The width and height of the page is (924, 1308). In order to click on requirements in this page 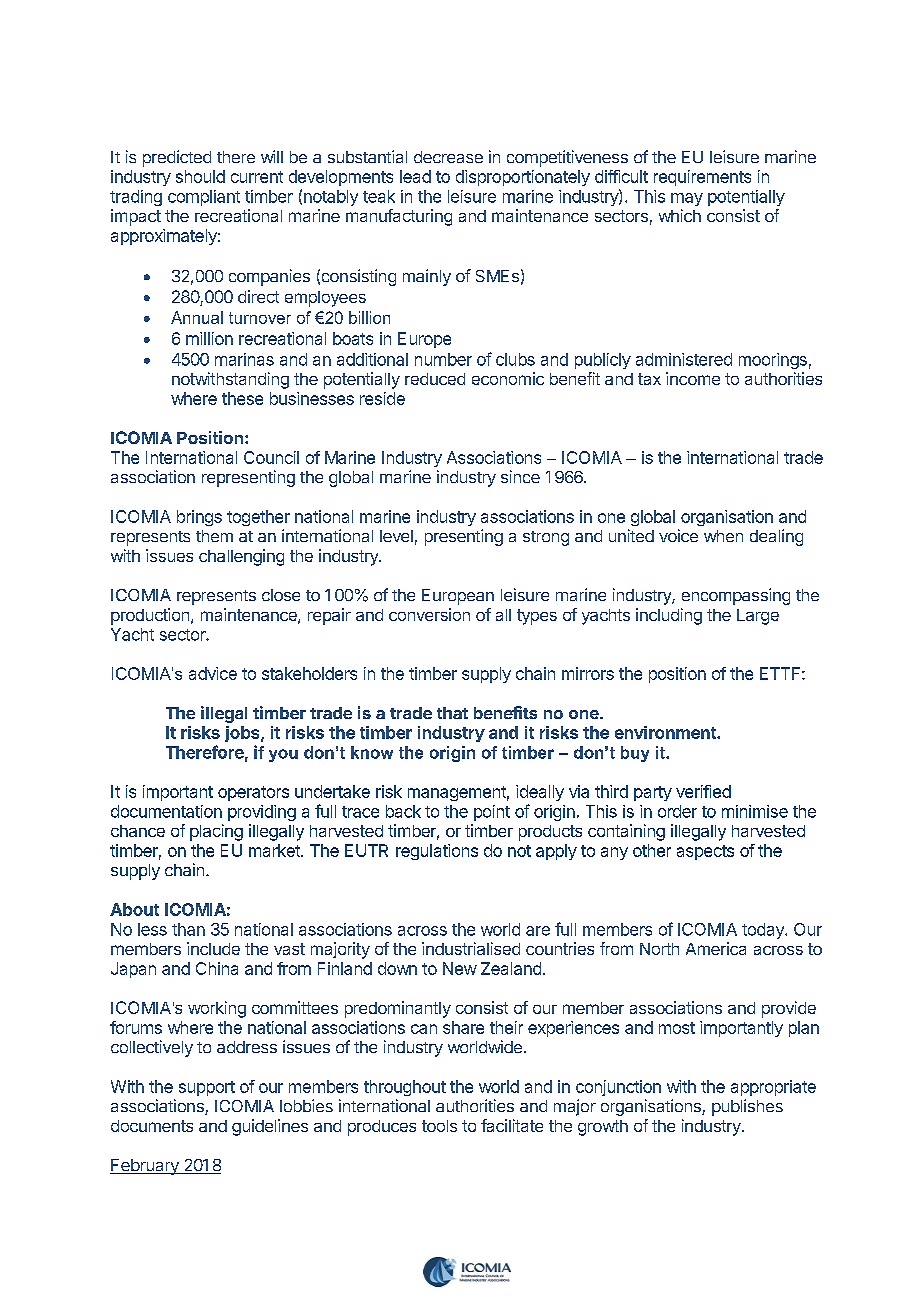, I will do `click(702, 178)`.
